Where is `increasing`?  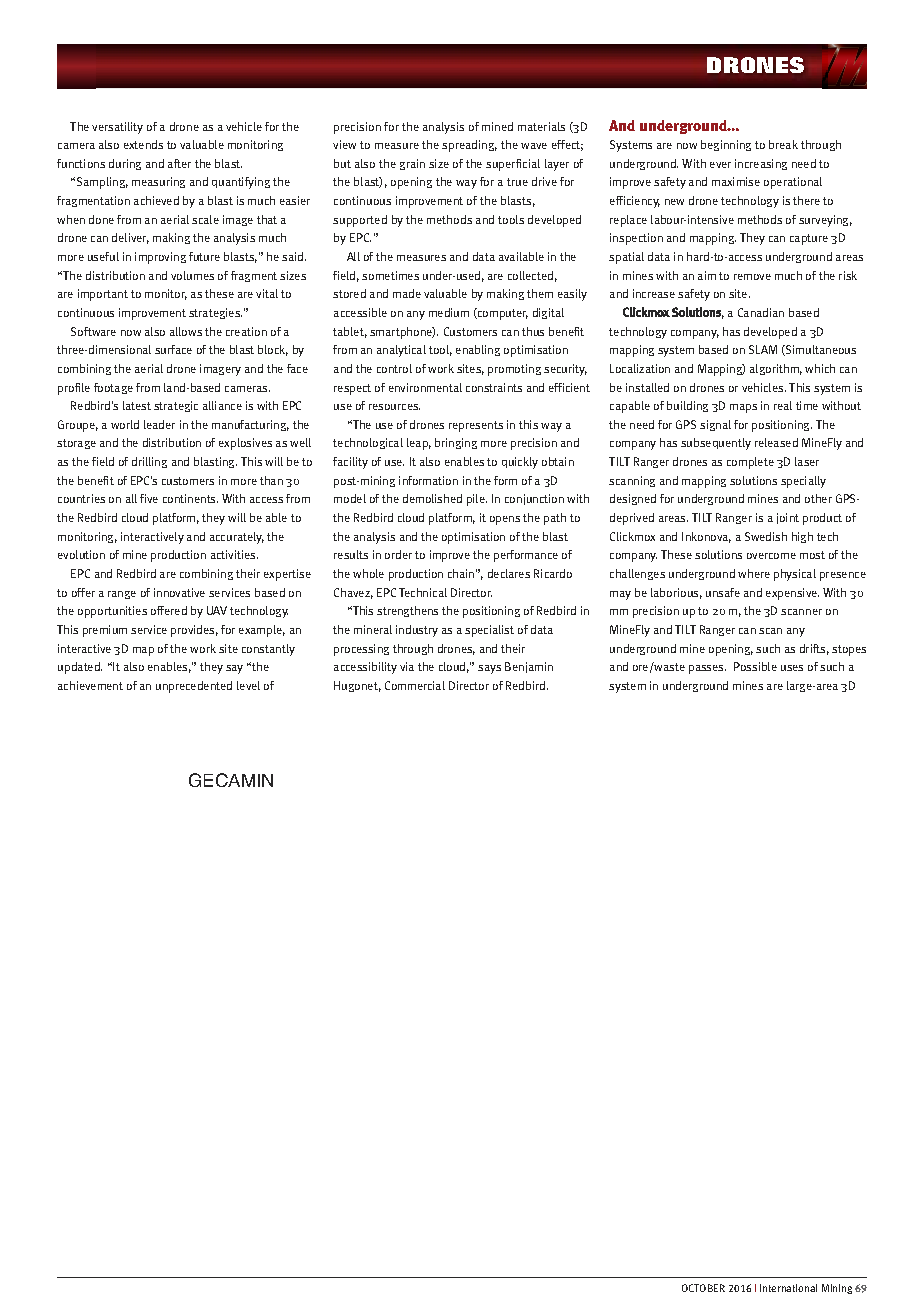 increasing is located at coordinates (761, 164).
